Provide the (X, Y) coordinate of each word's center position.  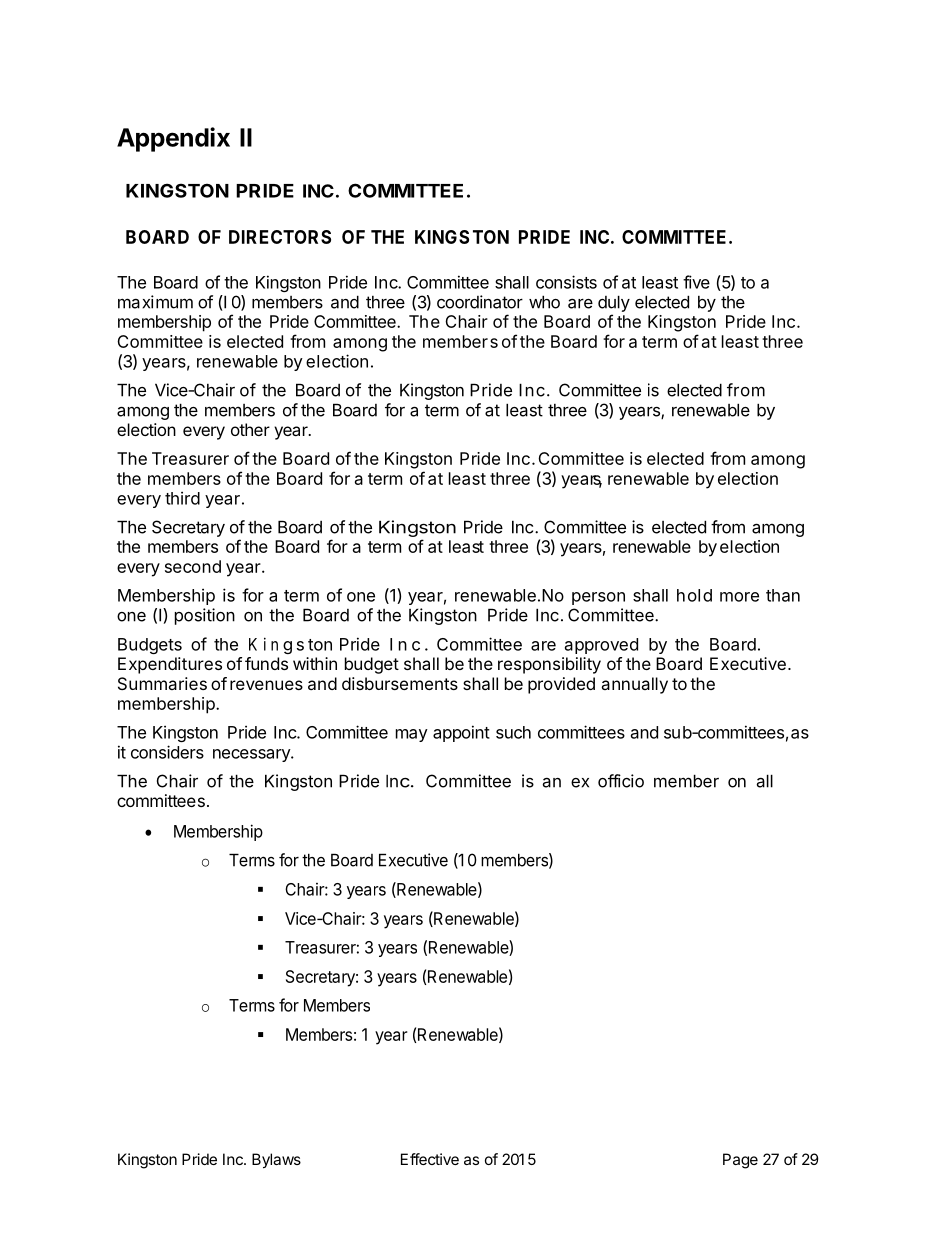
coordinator (480, 302)
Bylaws (276, 1161)
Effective (430, 1159)
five (696, 282)
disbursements (400, 683)
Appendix (173, 139)
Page (740, 1161)
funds (266, 663)
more (739, 597)
